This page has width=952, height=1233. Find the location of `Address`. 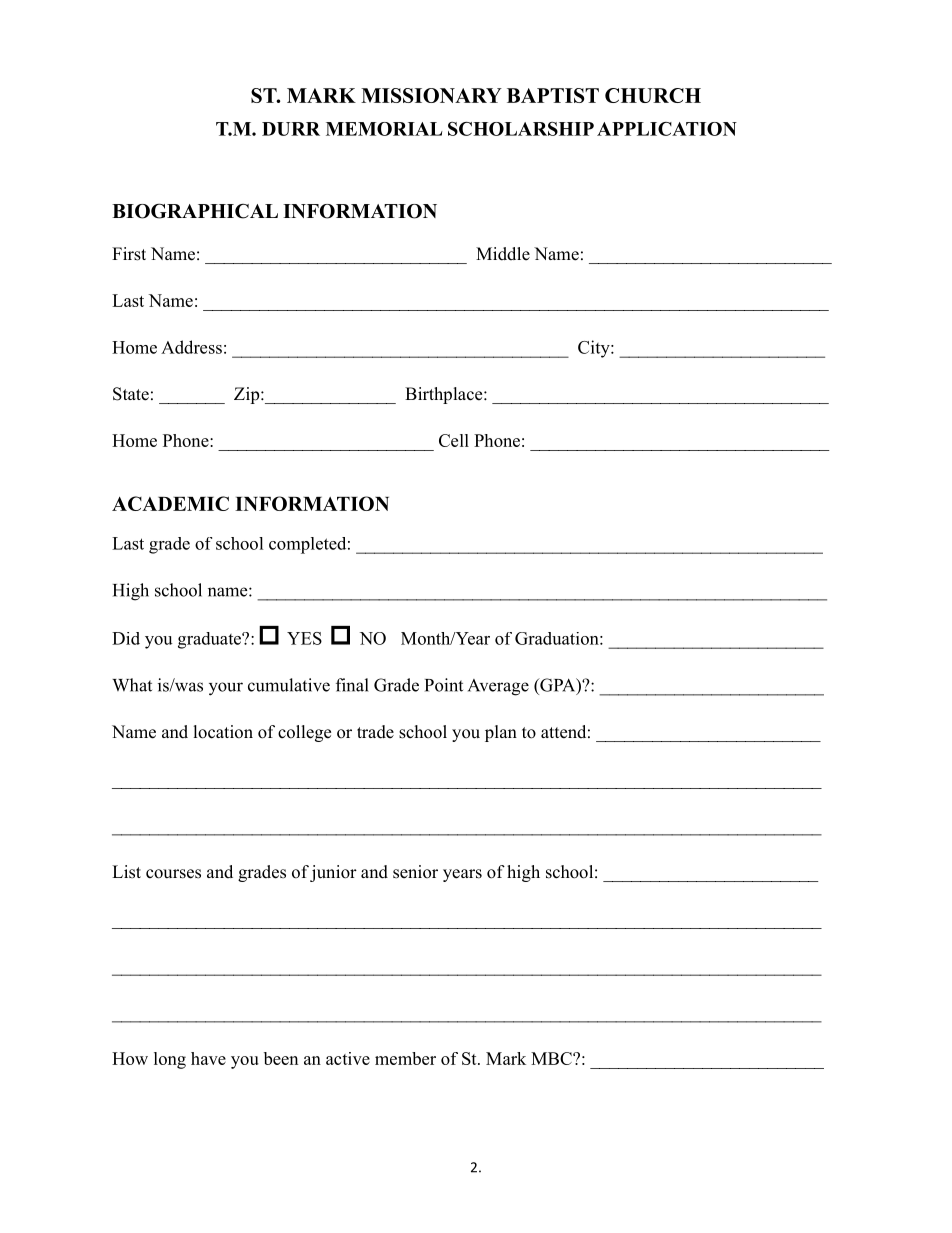

Address is located at coordinates (191, 347).
